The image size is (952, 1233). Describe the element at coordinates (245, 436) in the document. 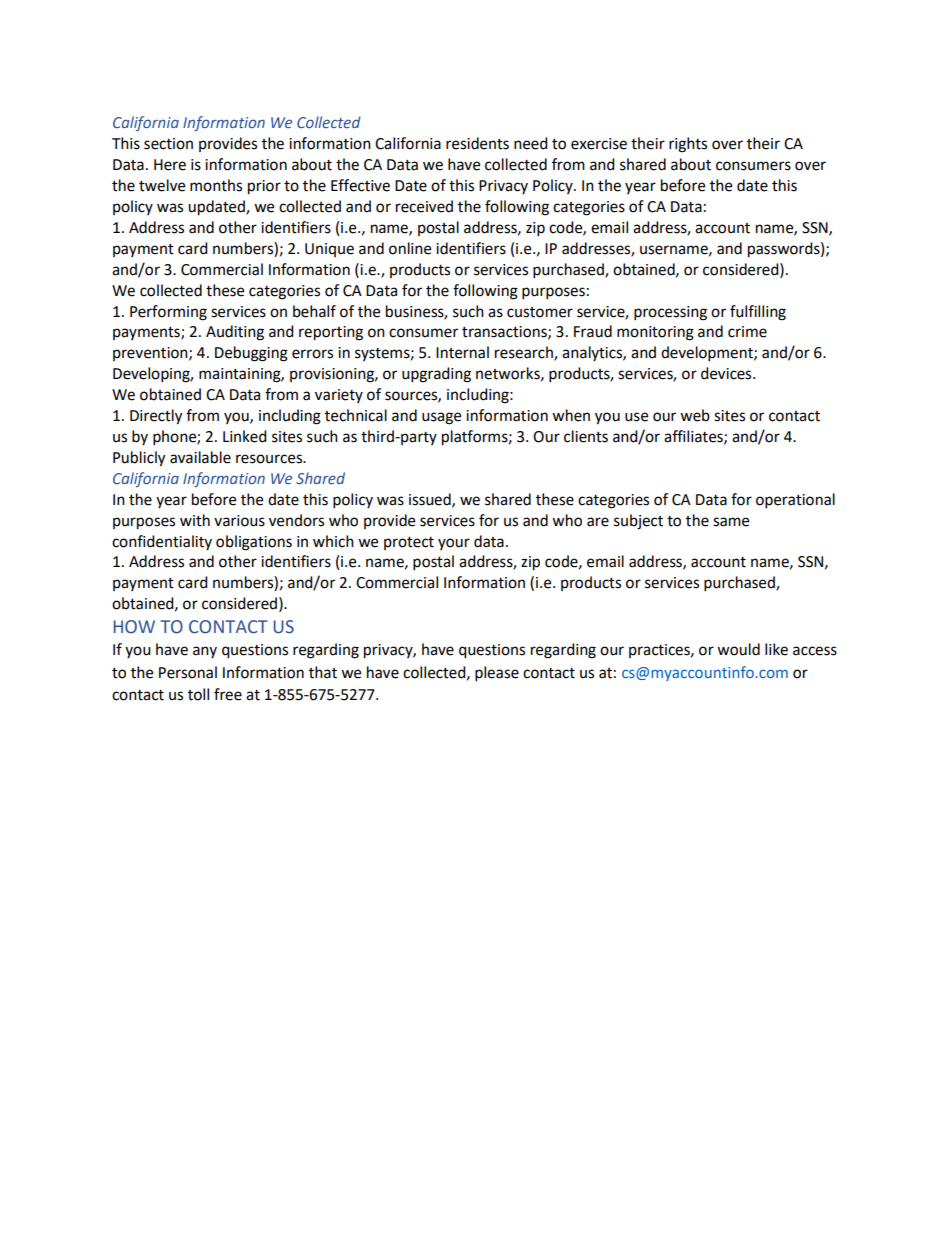

I see `Linked` at that location.
